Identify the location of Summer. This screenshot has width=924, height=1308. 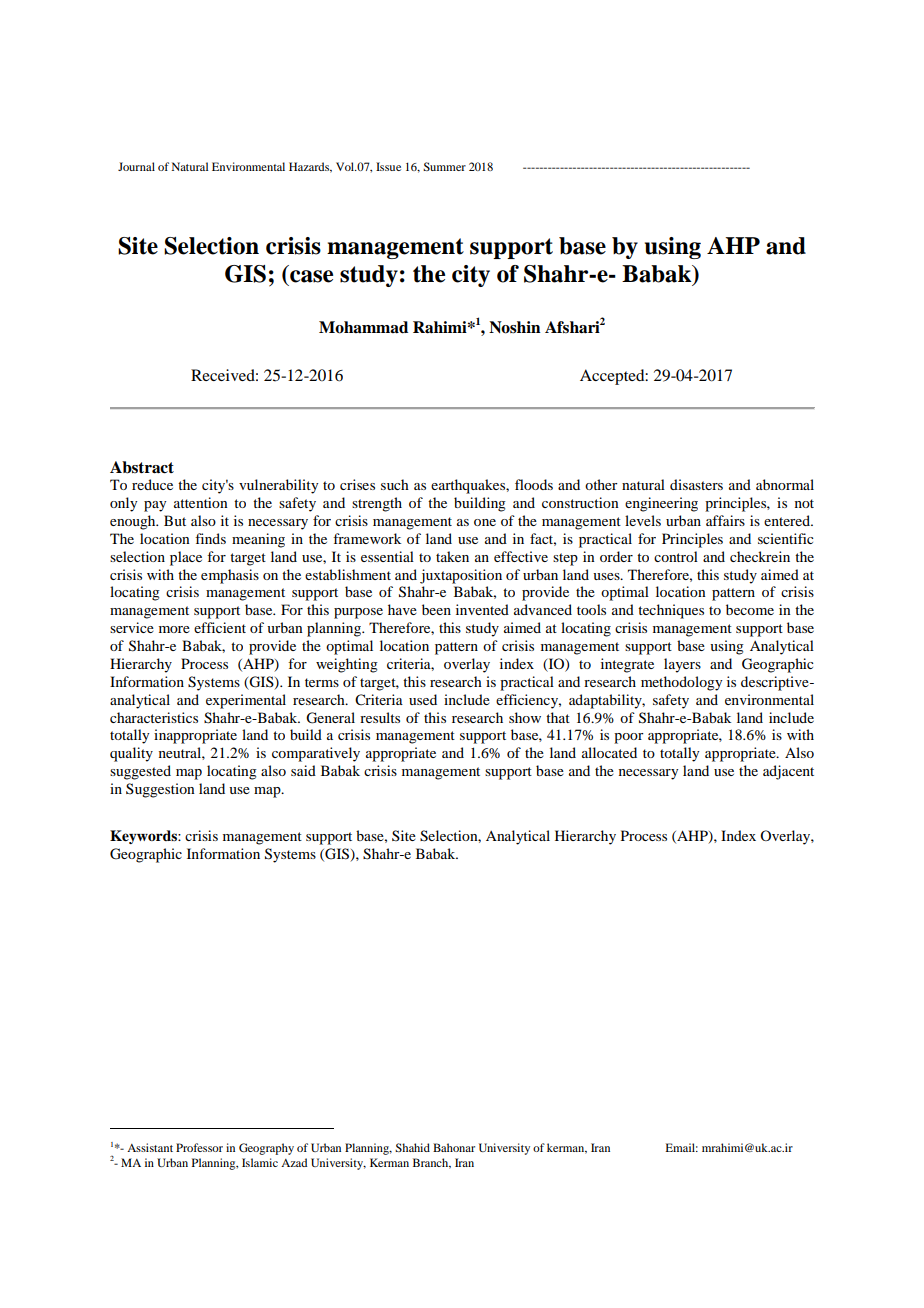
(444, 166).
